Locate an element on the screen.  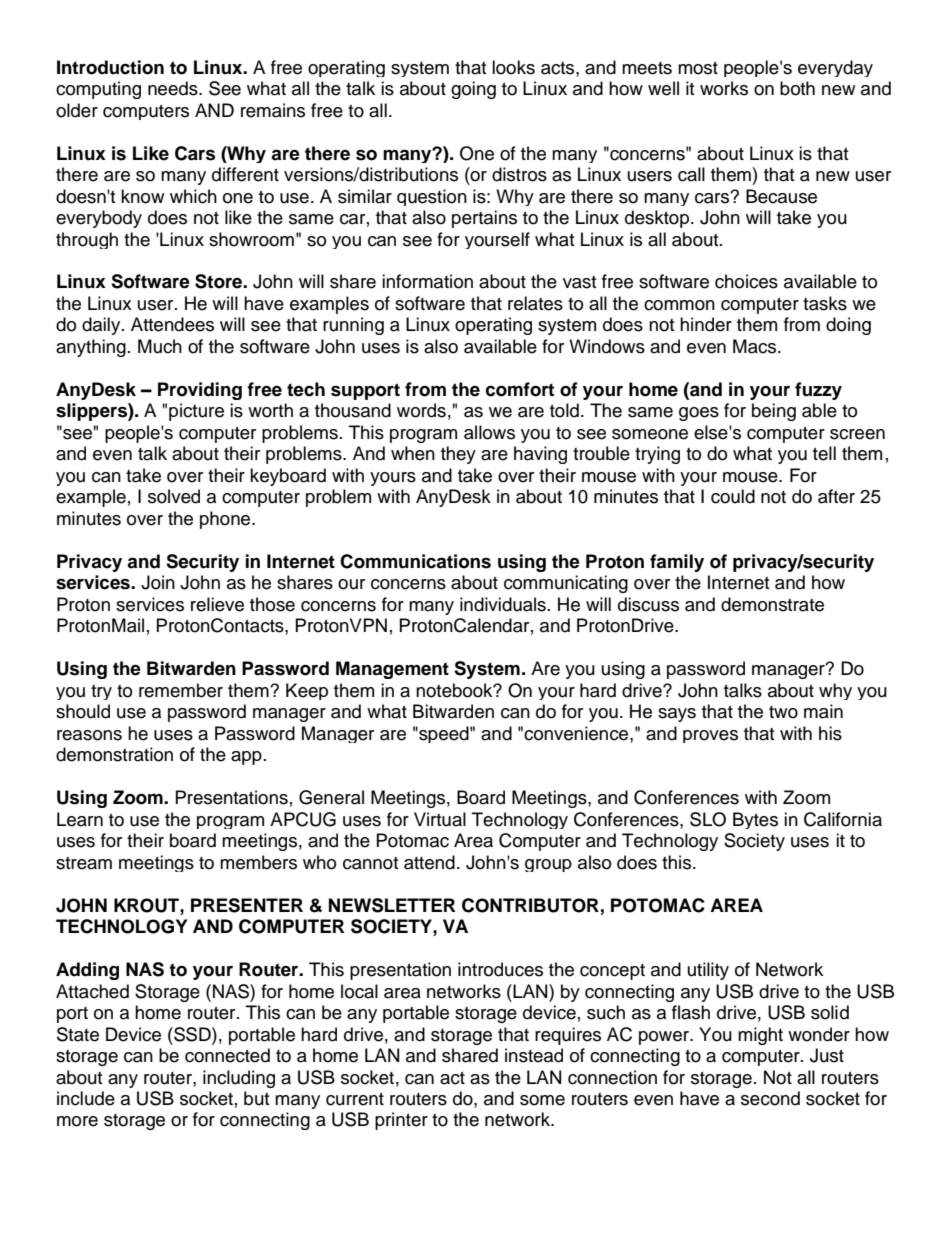
printer is located at coordinates (401, 1121).
